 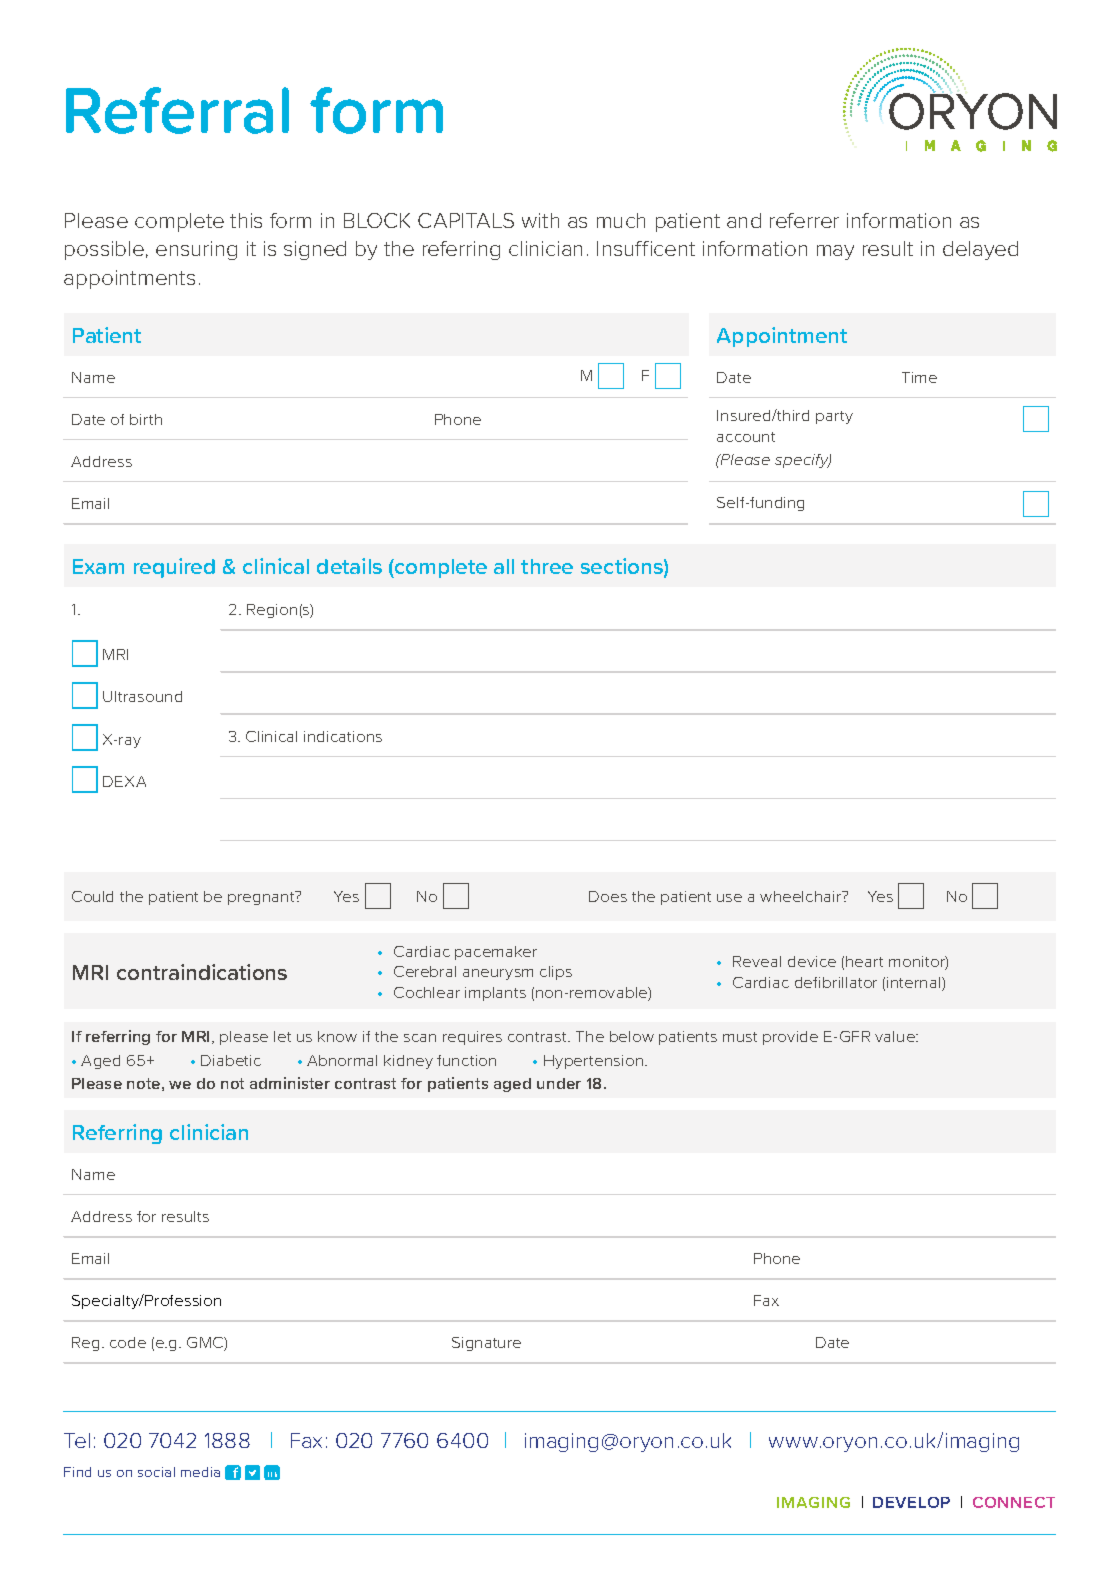 What do you see at coordinates (804, 220) in the screenshot?
I see `referrer` at bounding box center [804, 220].
